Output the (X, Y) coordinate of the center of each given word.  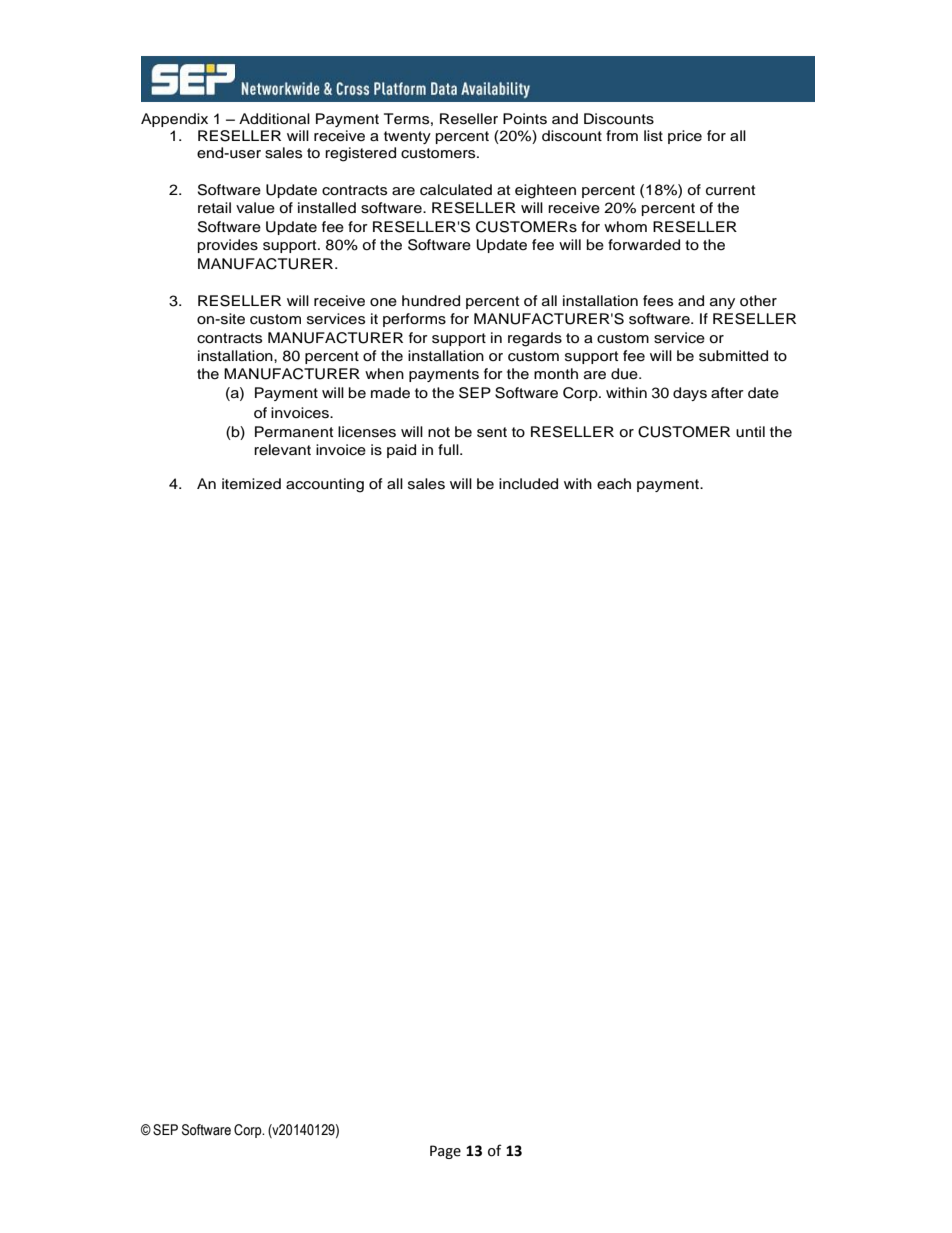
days (690, 394)
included (528, 484)
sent (492, 432)
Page (445, 1152)
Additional (274, 118)
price (685, 137)
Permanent (294, 432)
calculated (456, 190)
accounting (325, 485)
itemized (251, 484)
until (750, 432)
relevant (282, 450)
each (614, 484)
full (449, 449)
